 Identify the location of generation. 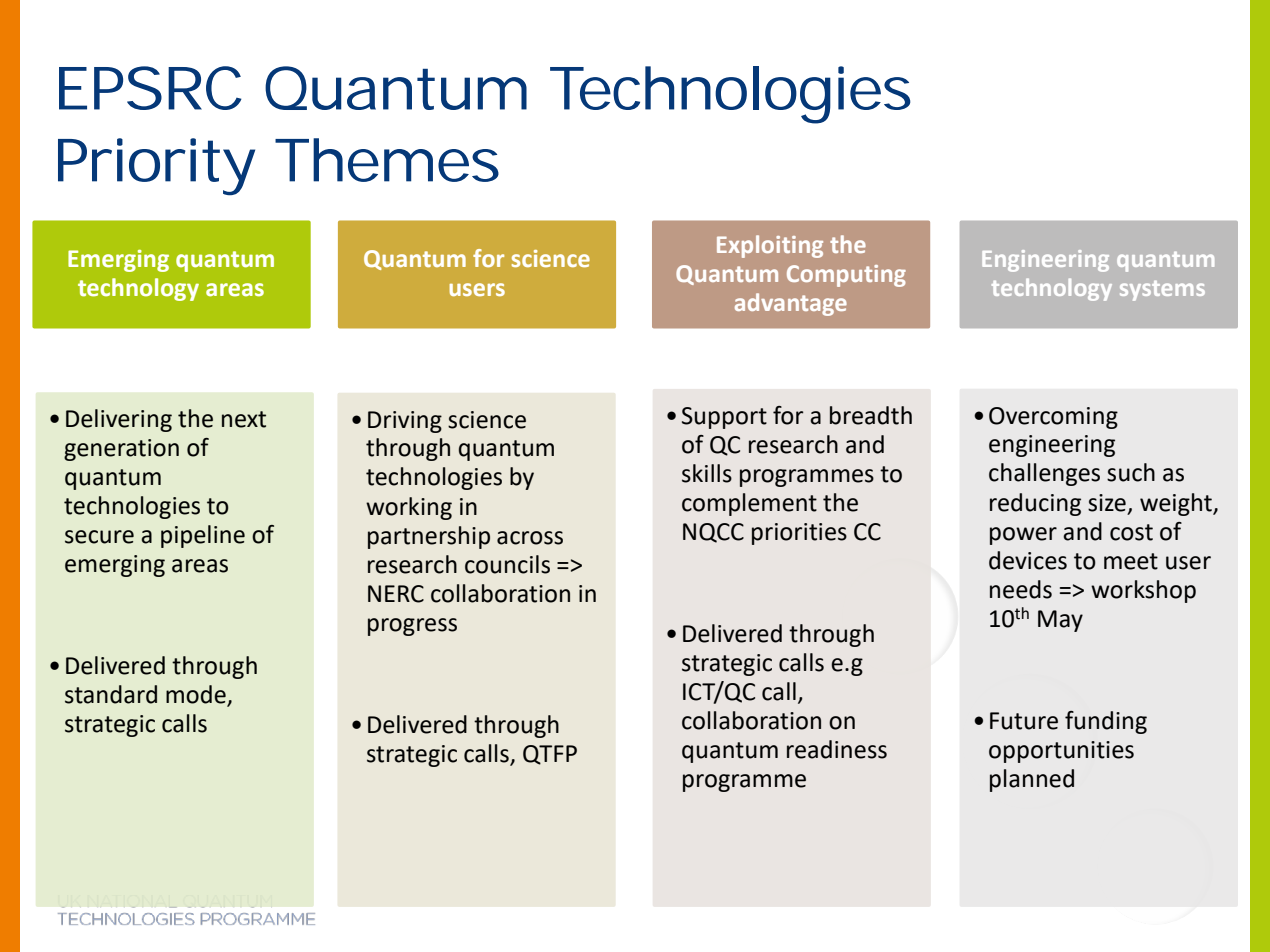
(121, 450).
